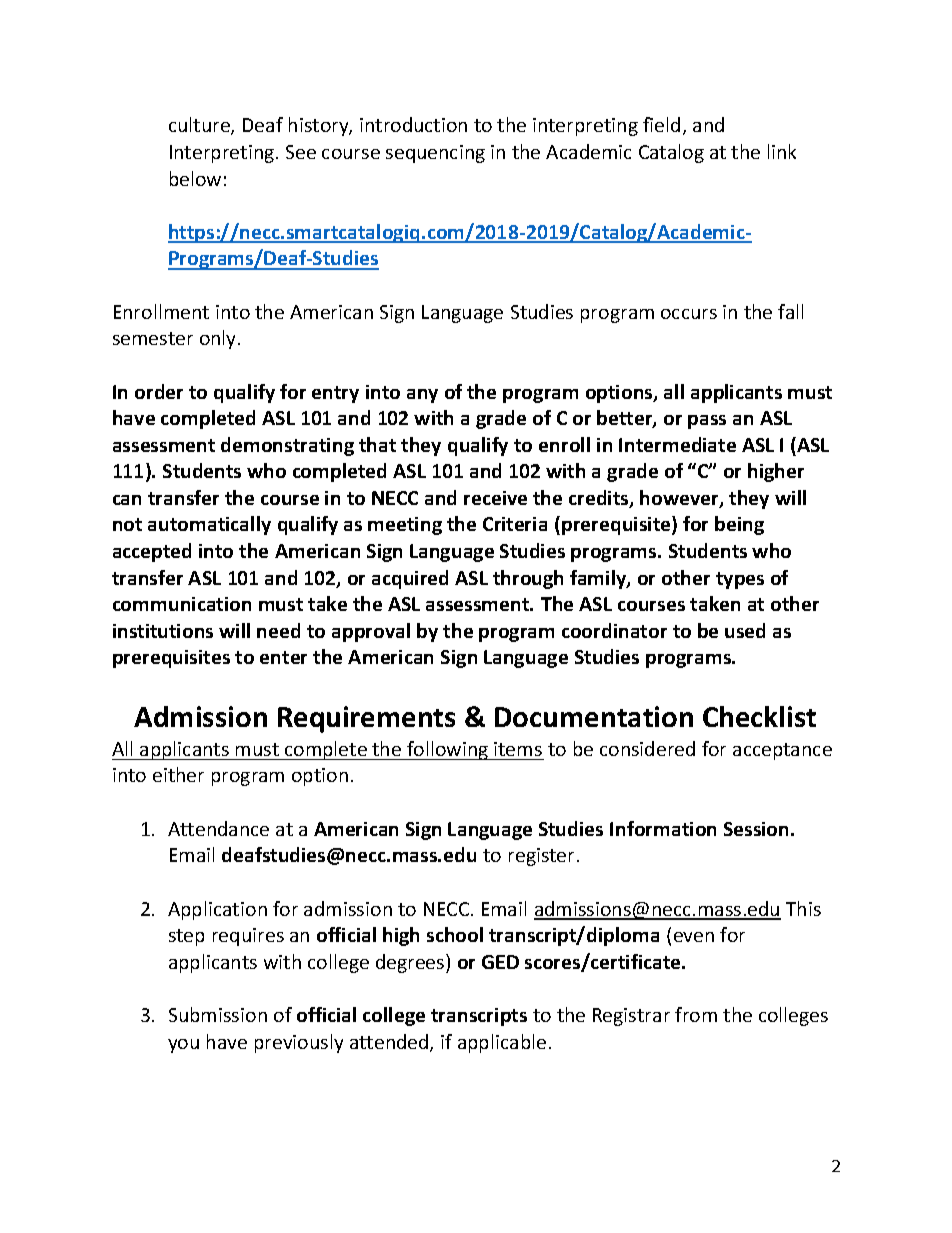 The image size is (952, 1233). What do you see at coordinates (209, 525) in the screenshot?
I see `automatically` at bounding box center [209, 525].
